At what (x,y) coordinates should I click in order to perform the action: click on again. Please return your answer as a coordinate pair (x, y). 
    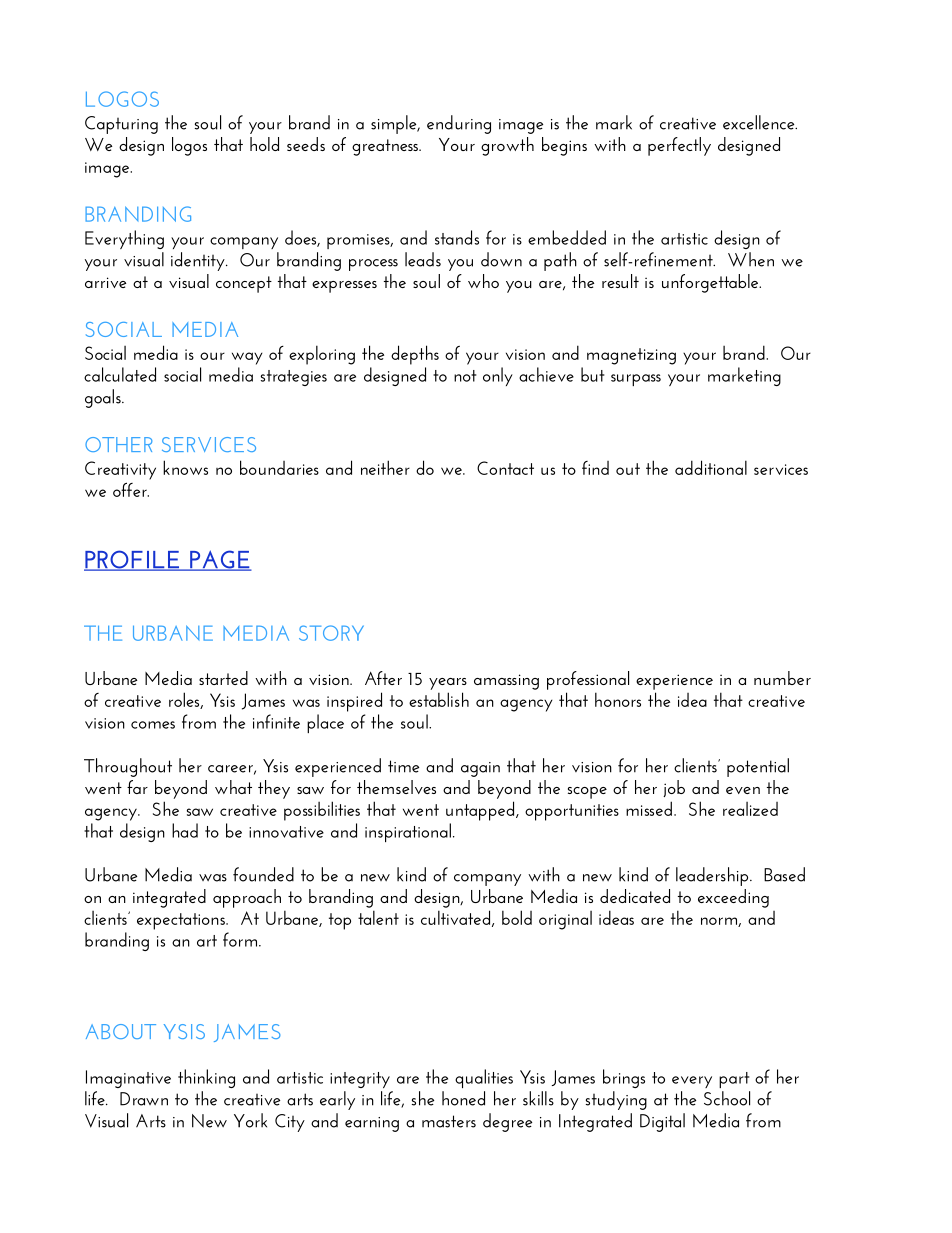
    Looking at the image, I should click on (480, 769).
